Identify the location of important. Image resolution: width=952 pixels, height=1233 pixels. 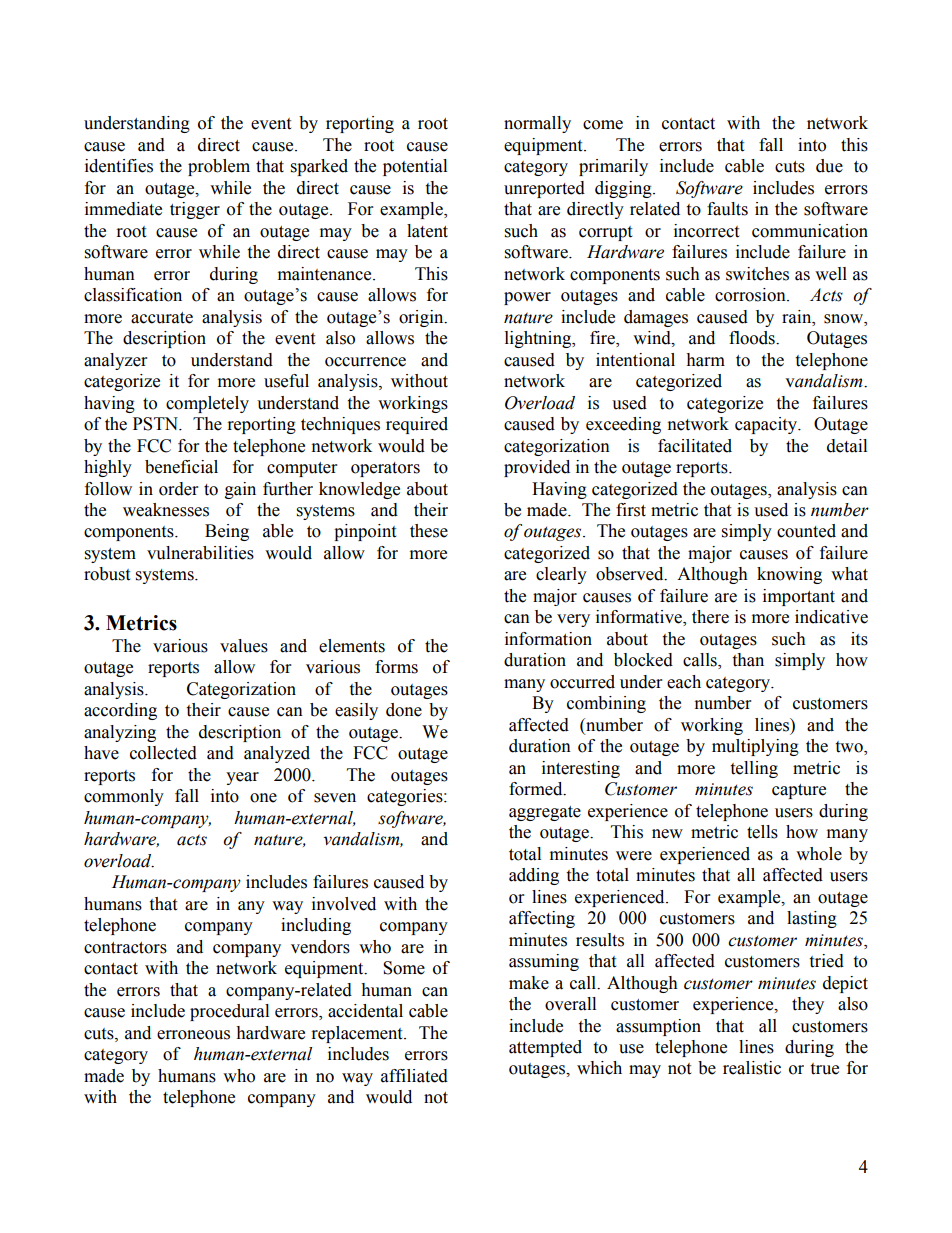
(799, 597).
